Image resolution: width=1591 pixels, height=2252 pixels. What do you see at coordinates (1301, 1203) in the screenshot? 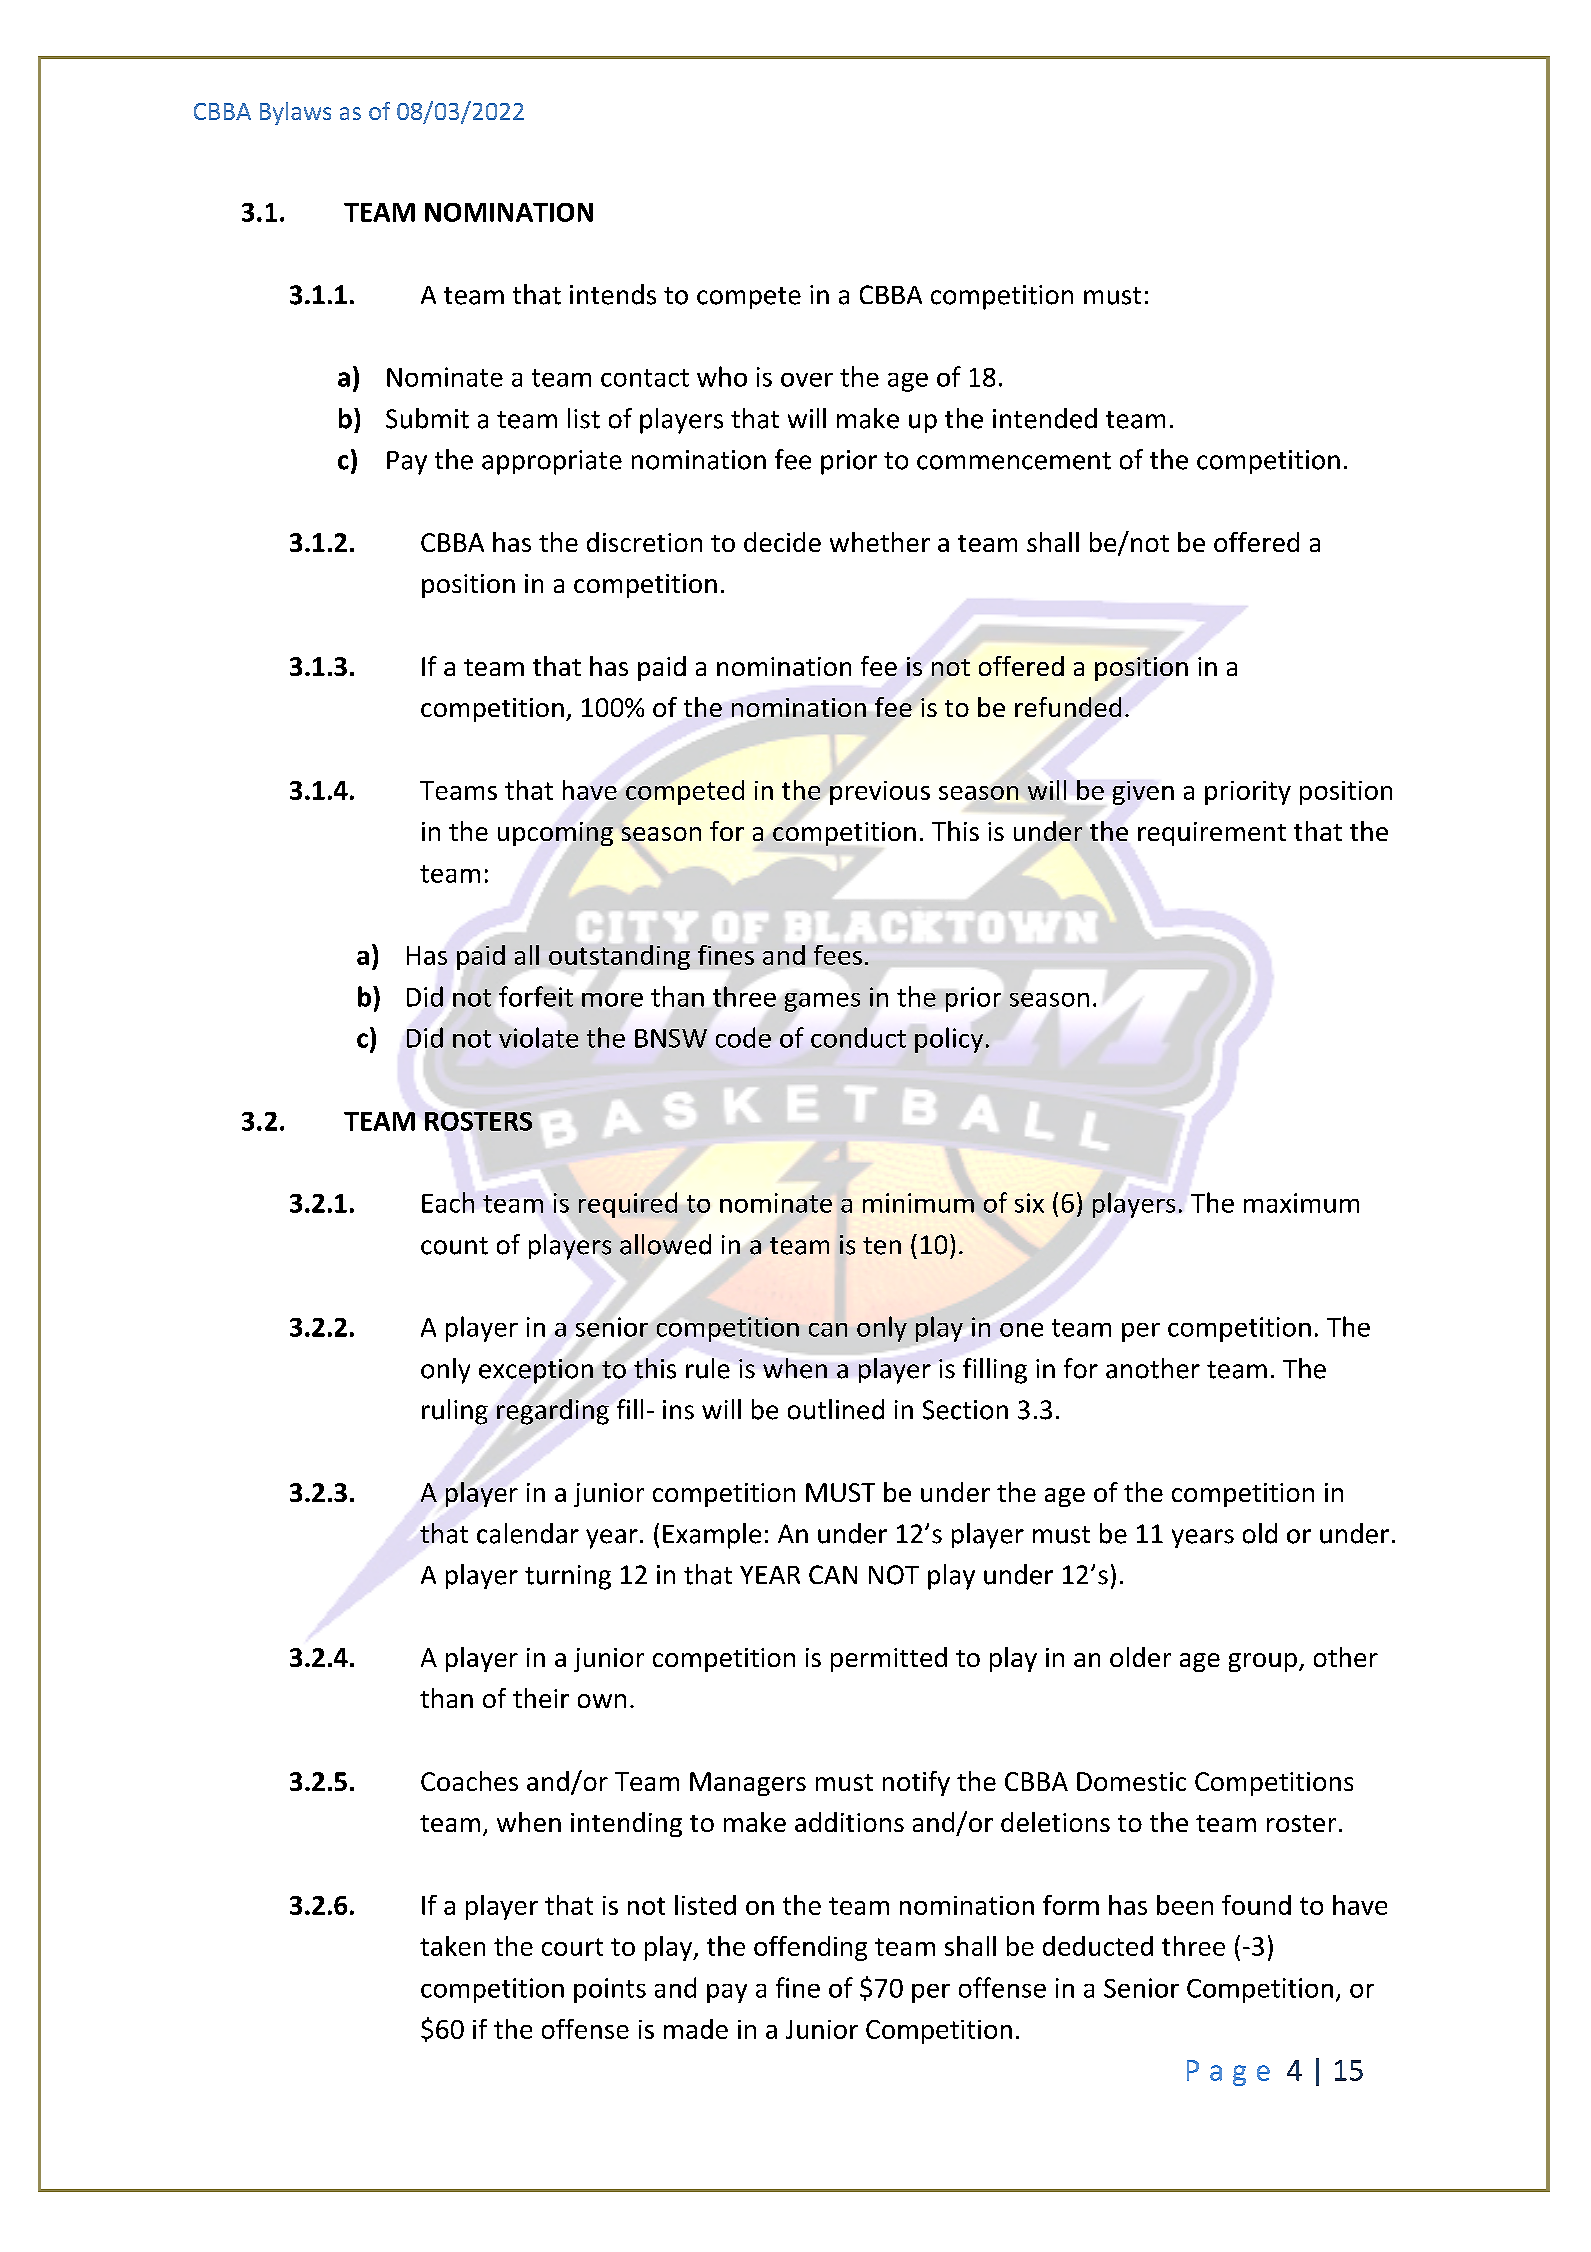
I see `maximum` at bounding box center [1301, 1203].
